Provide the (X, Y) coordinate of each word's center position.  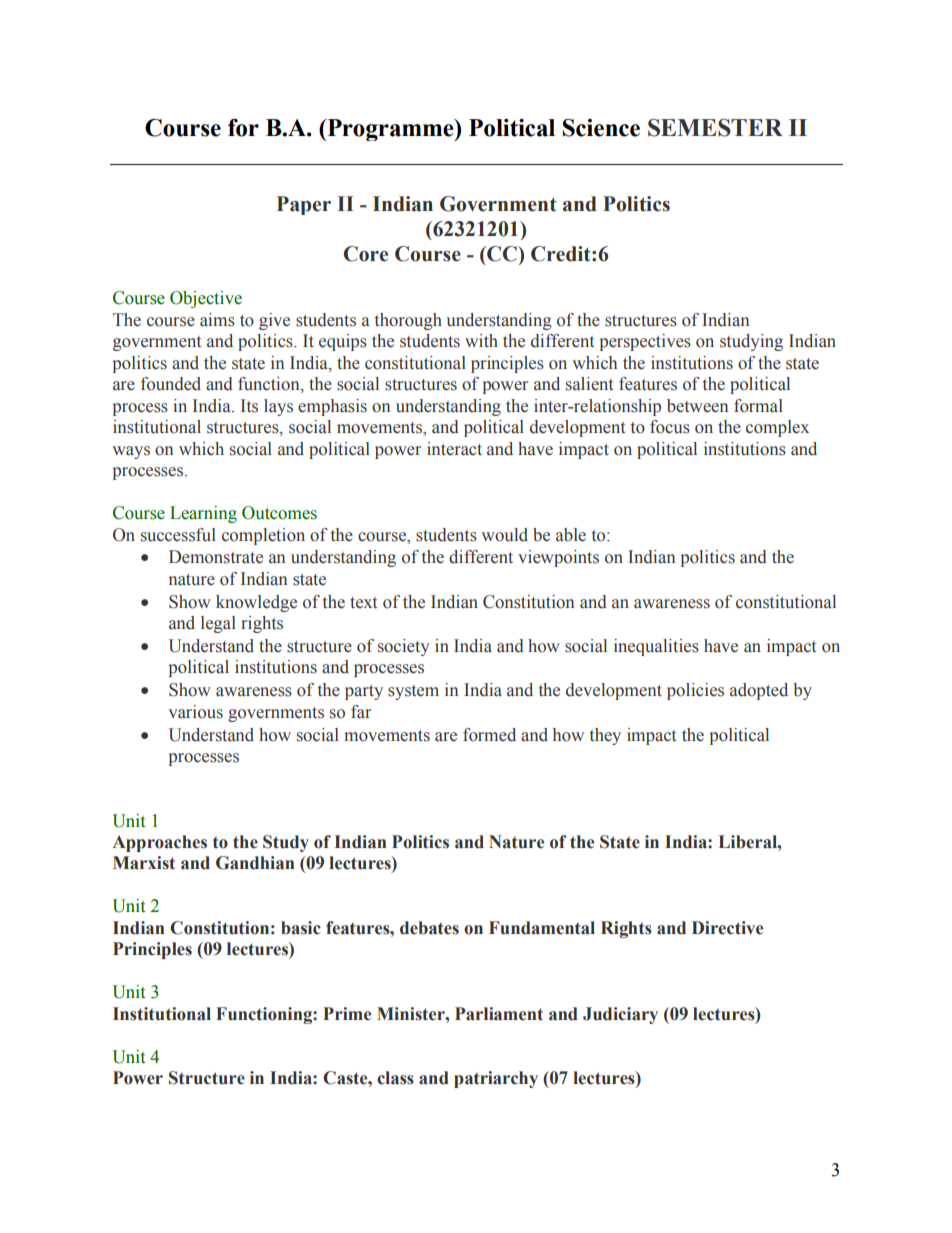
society (404, 647)
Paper (304, 205)
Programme (390, 130)
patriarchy (496, 1079)
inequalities (656, 647)
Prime (347, 1014)
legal (218, 624)
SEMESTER (715, 128)
